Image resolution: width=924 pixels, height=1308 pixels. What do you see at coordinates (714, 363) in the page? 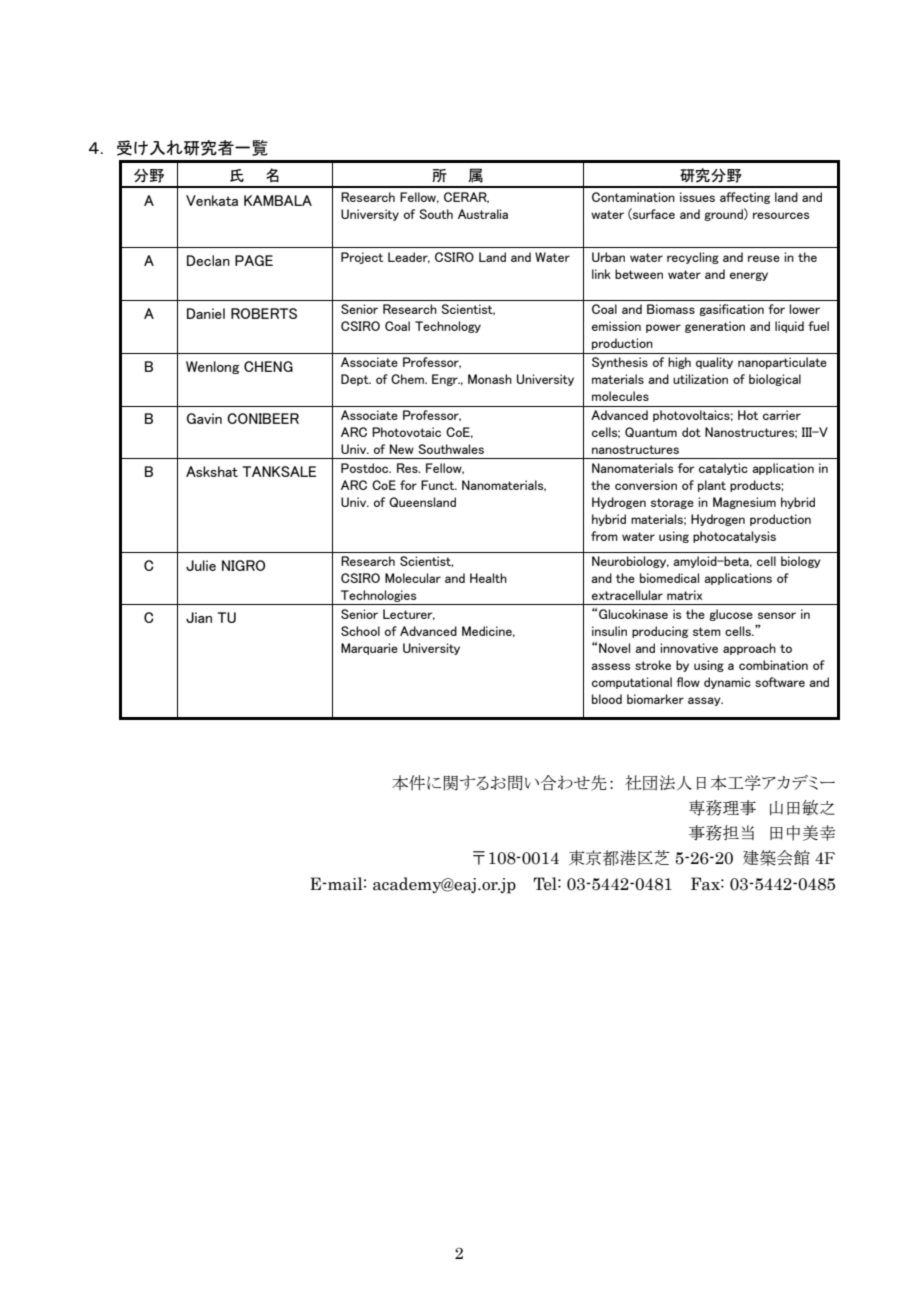
I see `quality` at bounding box center [714, 363].
